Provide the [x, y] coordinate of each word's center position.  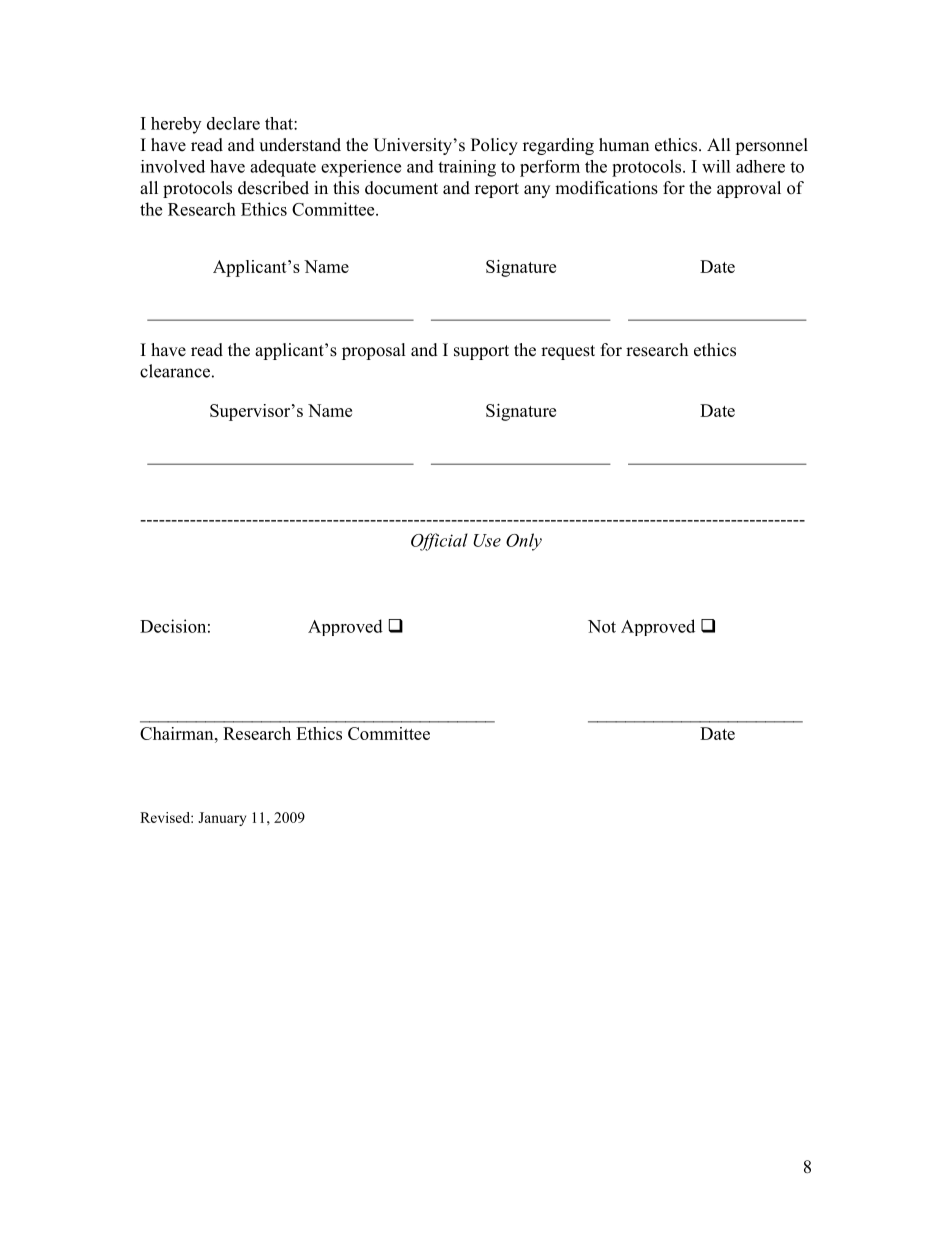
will [716, 166]
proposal [374, 351]
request [568, 352]
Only [524, 542]
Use [487, 540]
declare [233, 123]
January [222, 819]
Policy [494, 146]
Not [602, 626]
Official [439, 542]
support [481, 352]
